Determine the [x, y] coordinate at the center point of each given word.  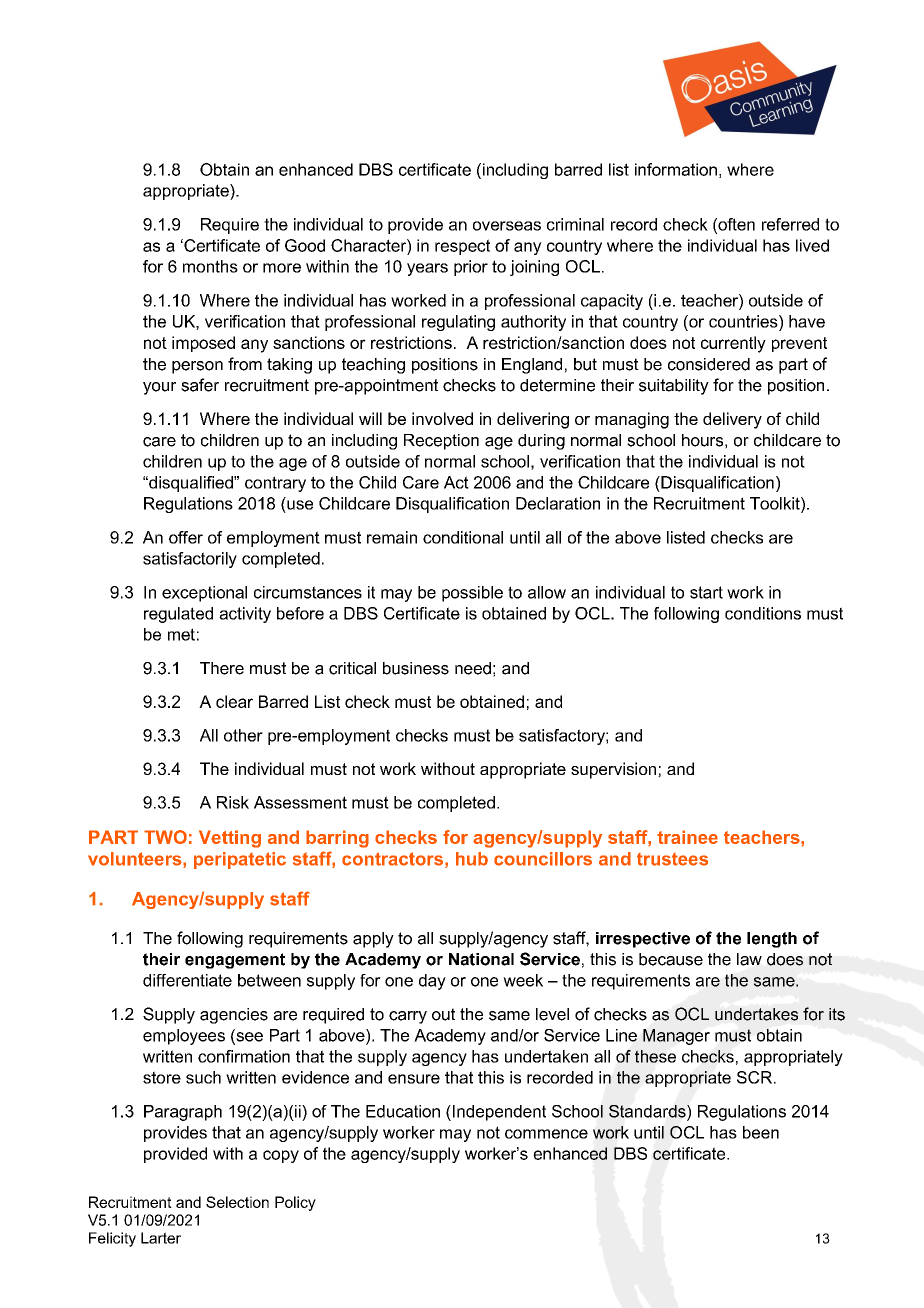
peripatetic [240, 860]
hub [472, 859]
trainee [687, 837]
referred [790, 224]
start [706, 592]
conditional [463, 537]
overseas [507, 226]
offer [186, 537]
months [210, 266]
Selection [237, 1202]
